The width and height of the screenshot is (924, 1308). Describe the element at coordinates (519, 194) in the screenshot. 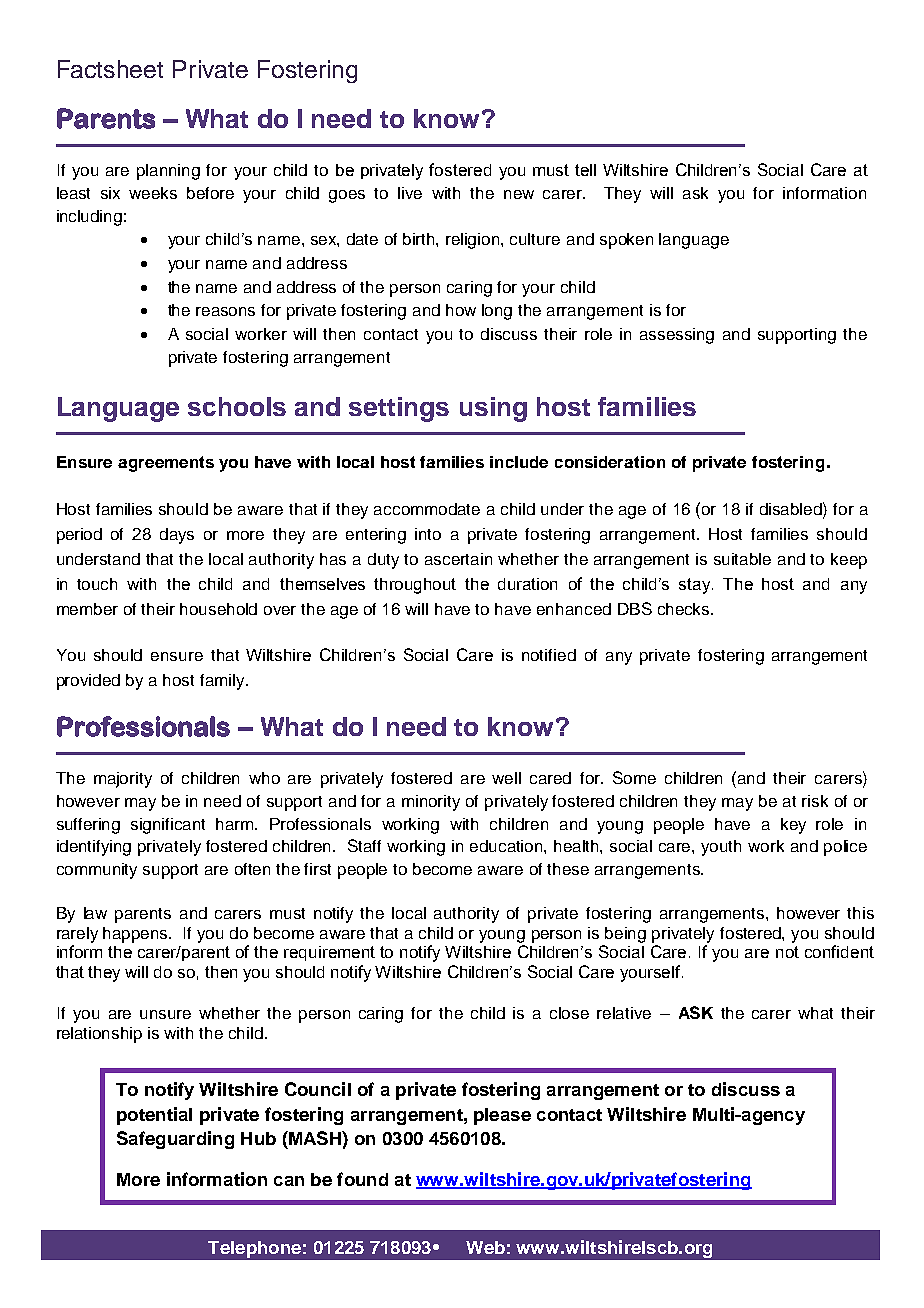

I see `new` at that location.
